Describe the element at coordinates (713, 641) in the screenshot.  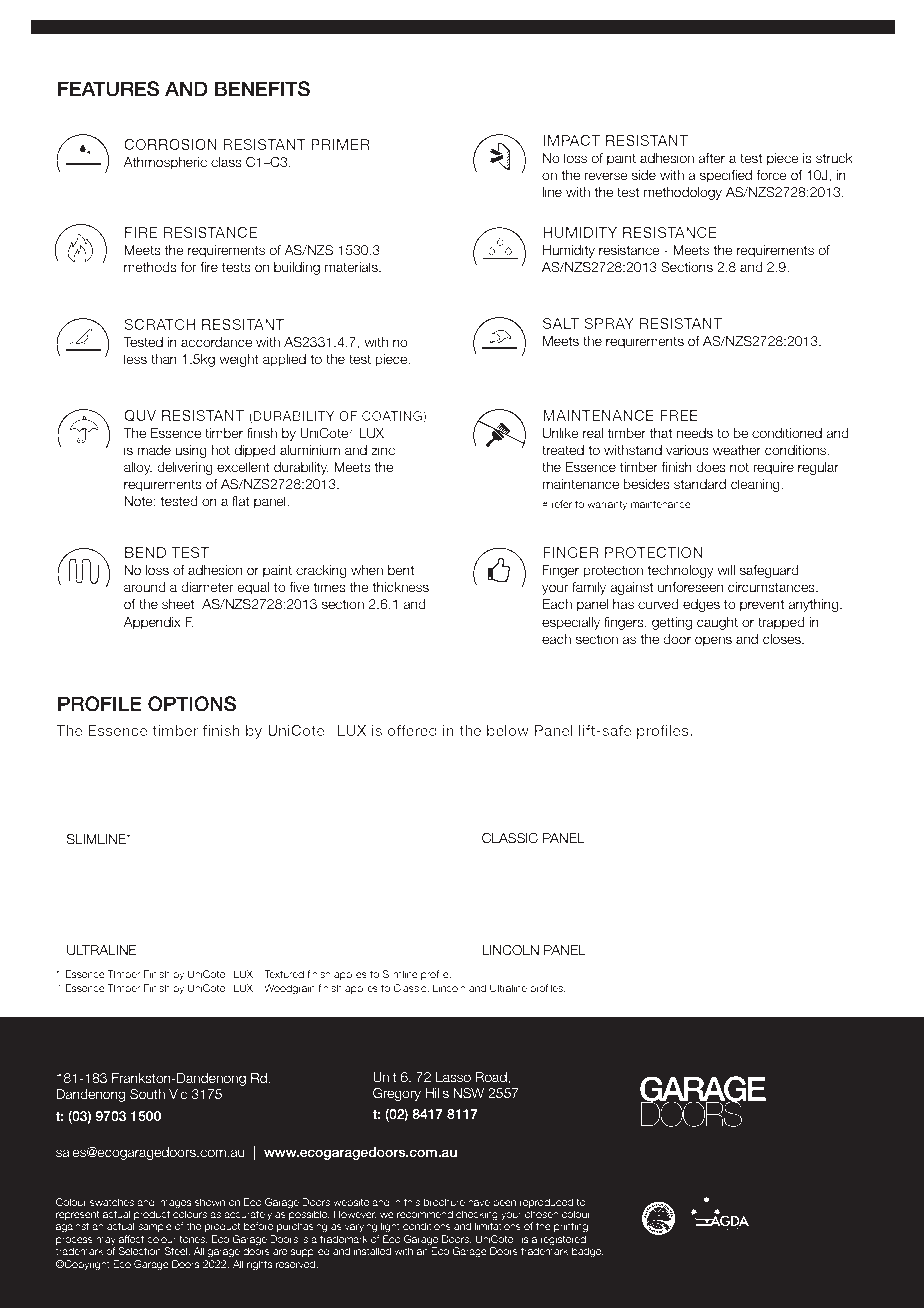
I see `opens` at that location.
